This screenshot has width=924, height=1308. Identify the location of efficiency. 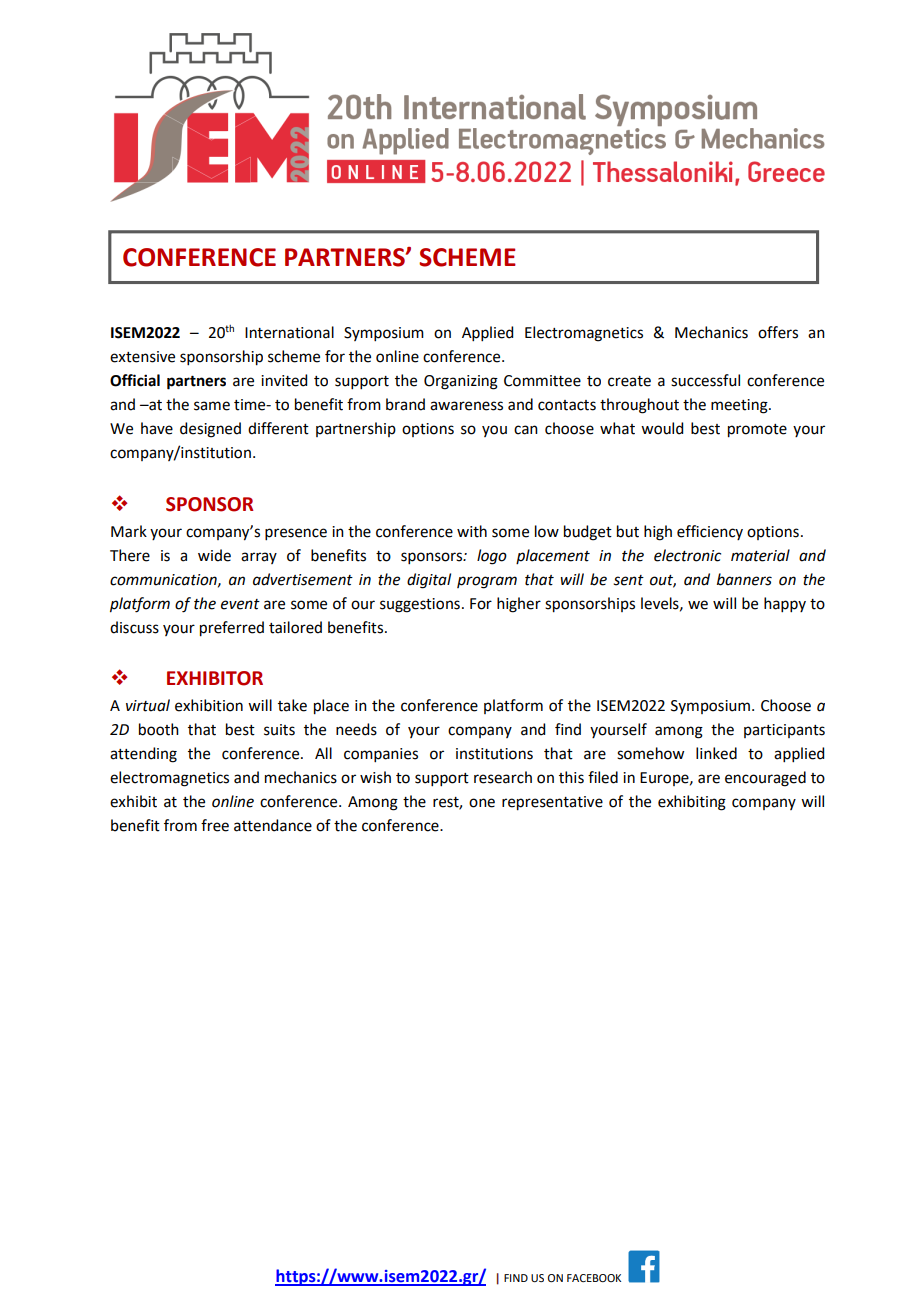
(710, 532).
